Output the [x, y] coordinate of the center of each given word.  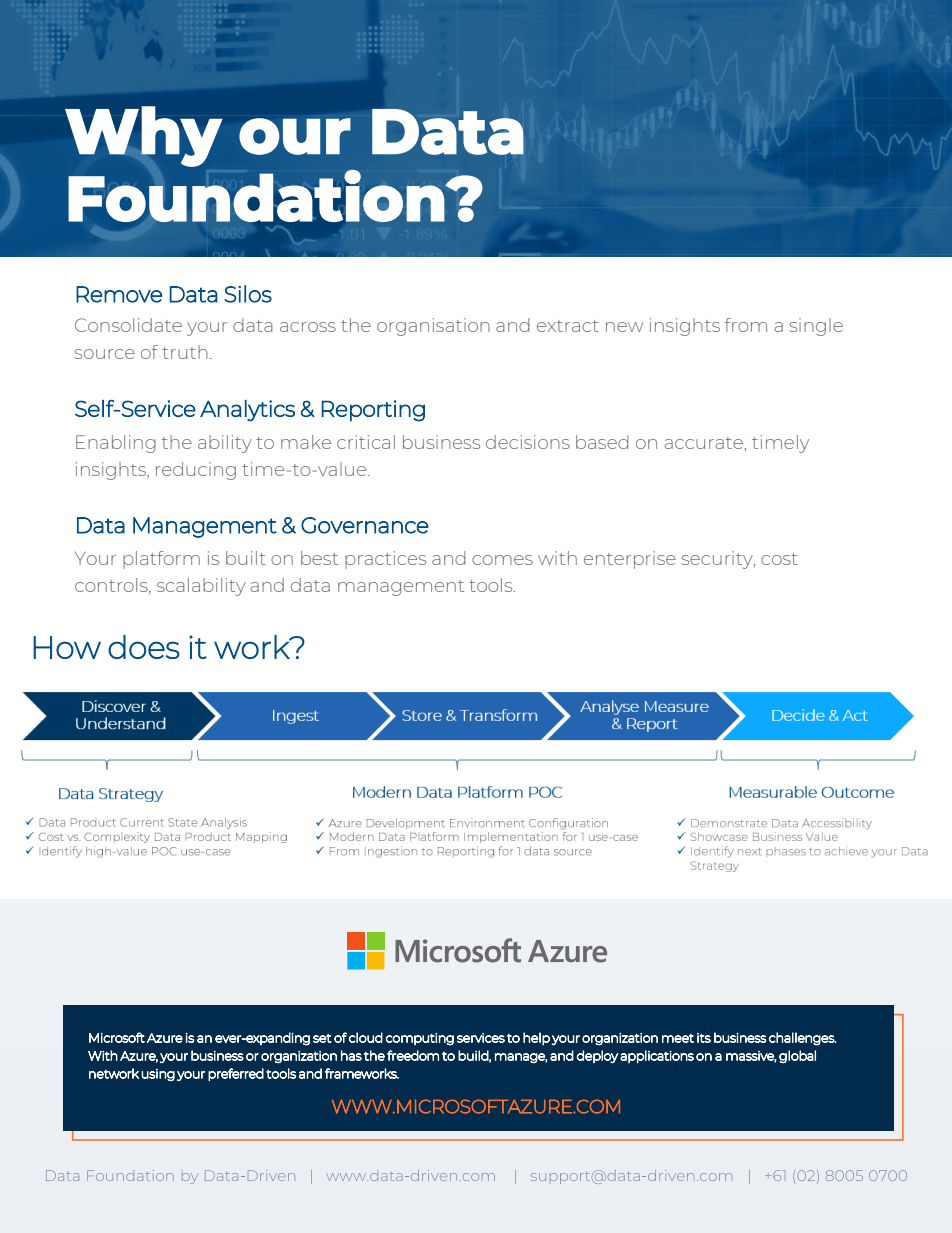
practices [385, 560]
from [746, 325]
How [67, 647]
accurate [704, 443]
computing [420, 1039]
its [704, 1038]
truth [185, 352]
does [144, 647]
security [718, 560]
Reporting [373, 411]
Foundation [257, 196]
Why [144, 137]
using [158, 1075]
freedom [413, 1055]
